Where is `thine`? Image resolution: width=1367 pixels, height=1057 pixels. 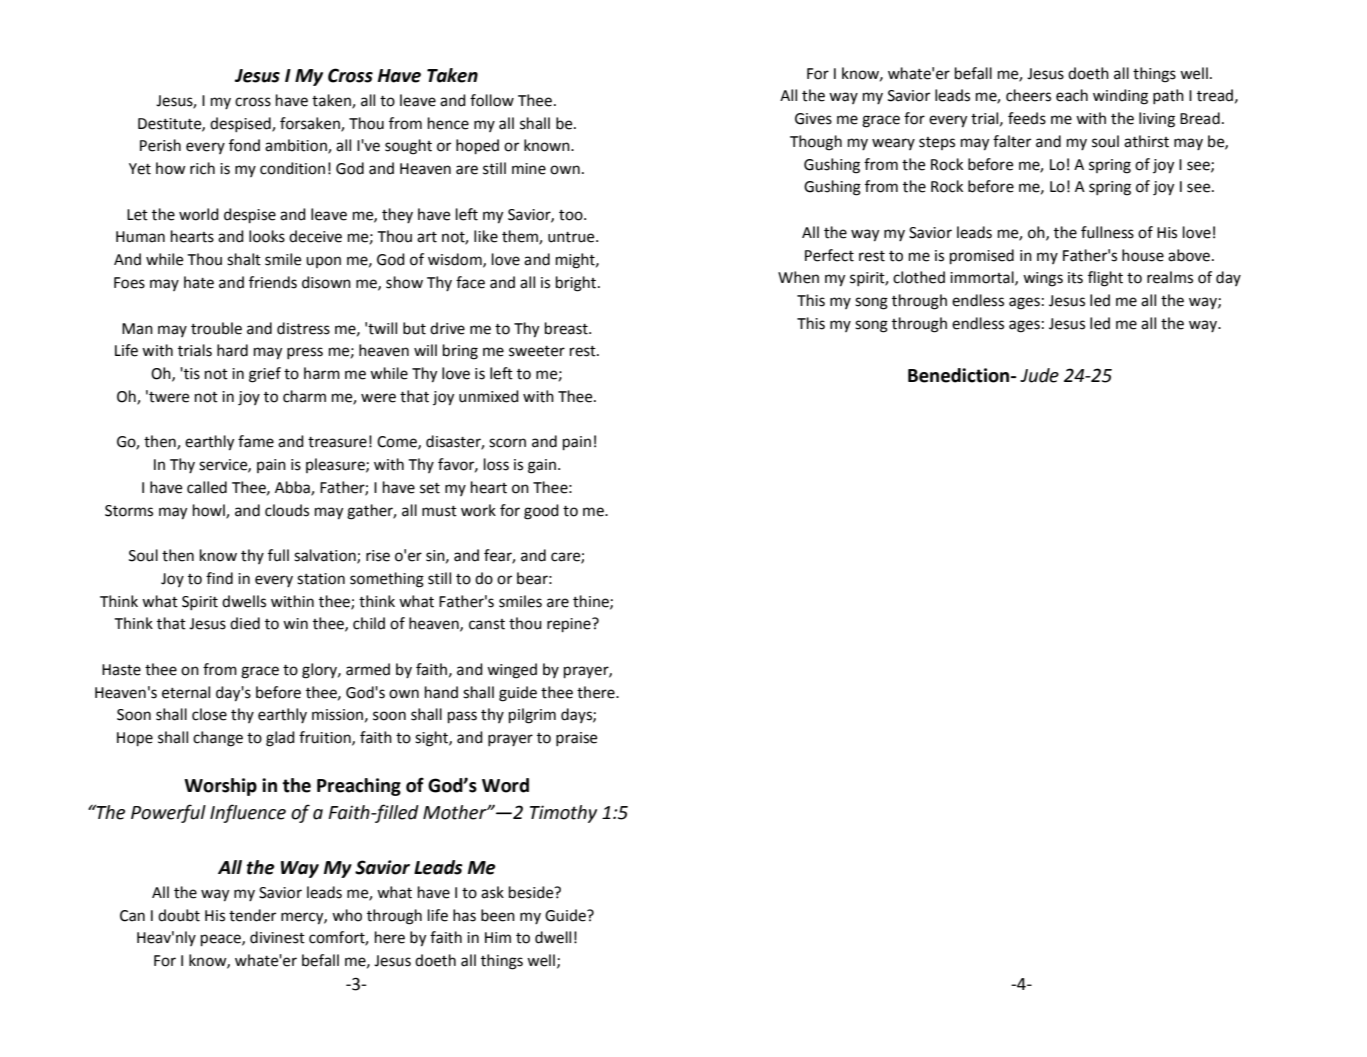 thine is located at coordinates (592, 602).
